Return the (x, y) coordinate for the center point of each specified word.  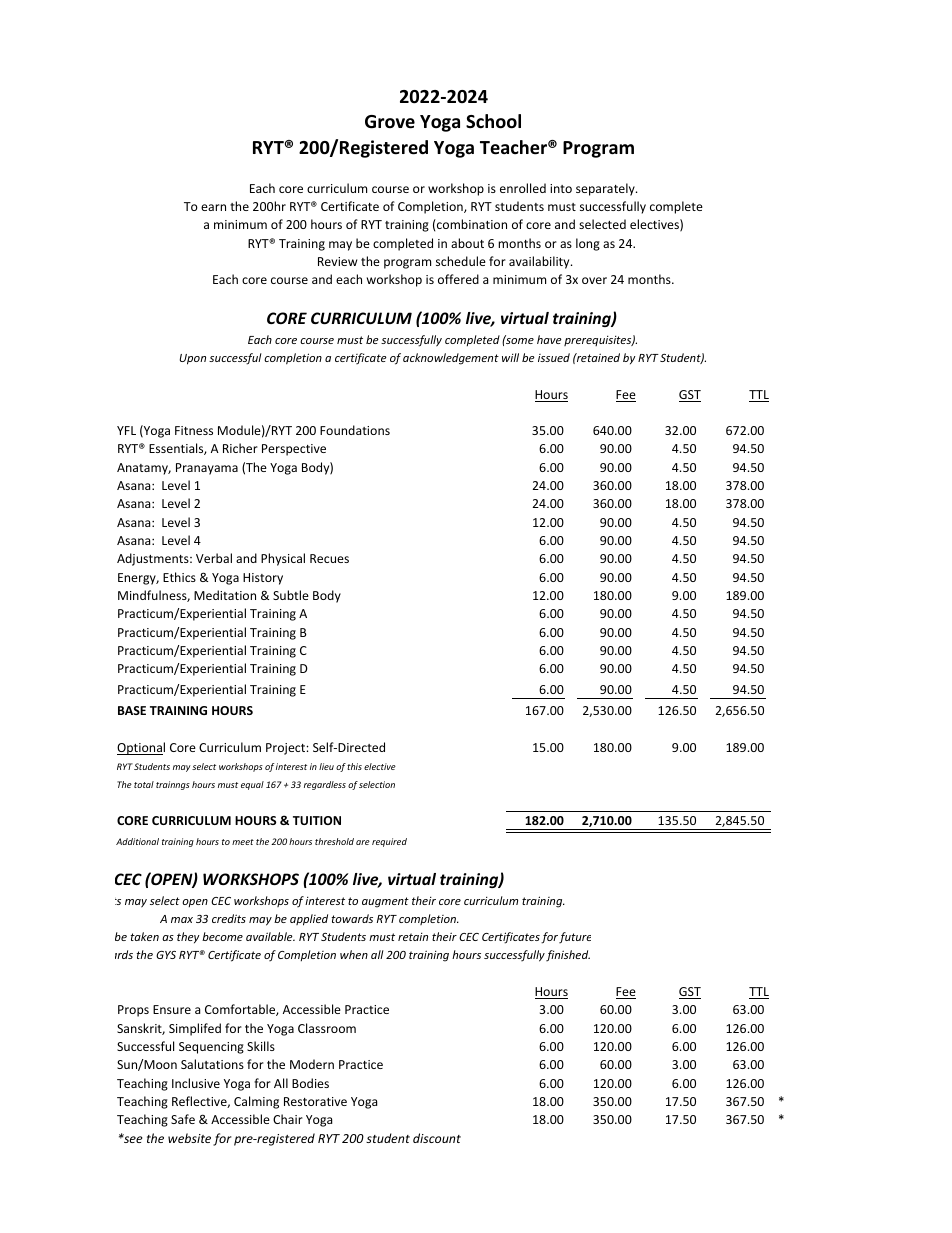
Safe (183, 1119)
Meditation (225, 595)
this (354, 766)
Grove (390, 122)
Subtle (291, 595)
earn (213, 207)
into (561, 188)
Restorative (315, 1101)
